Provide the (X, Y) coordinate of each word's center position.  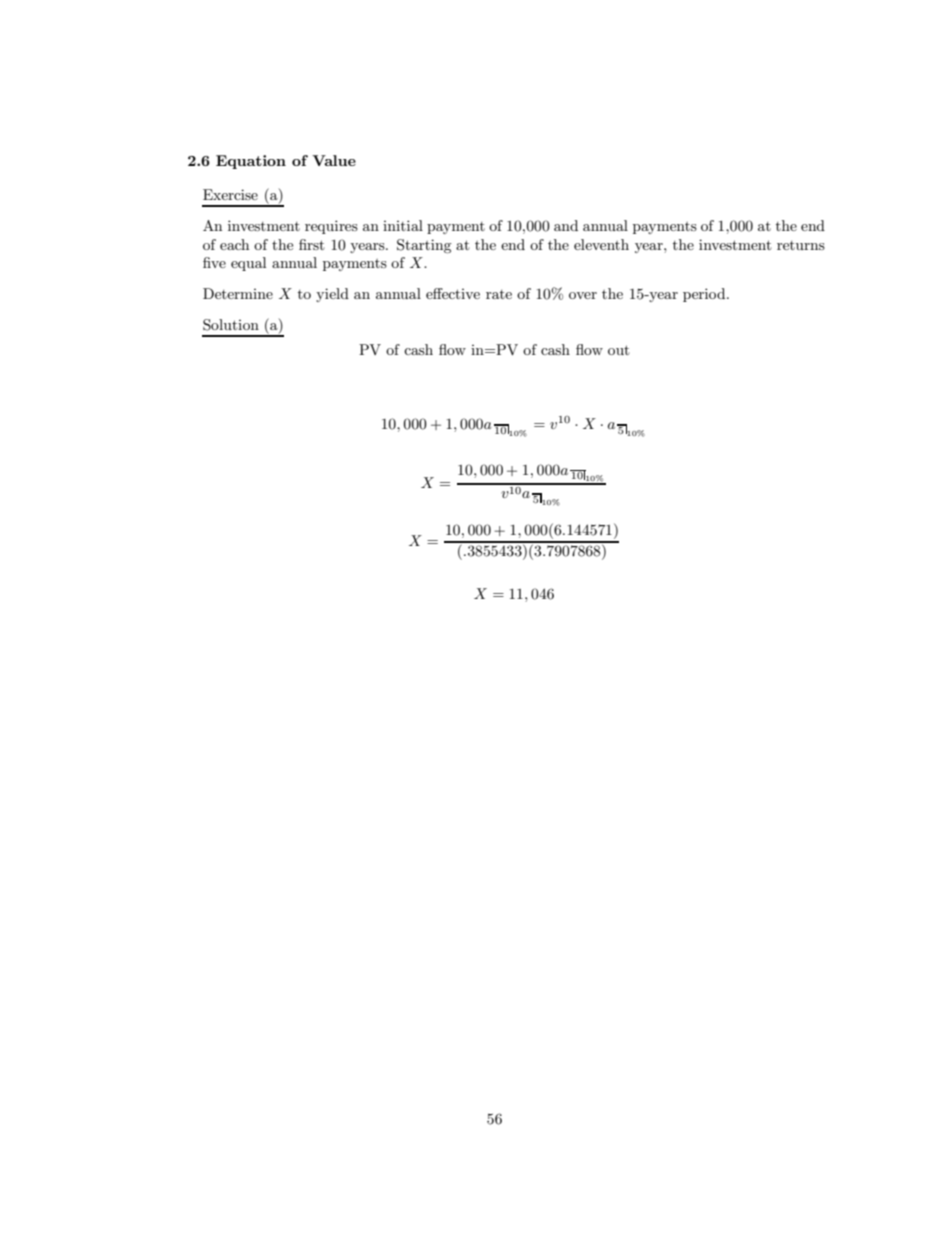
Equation (251, 162)
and (566, 225)
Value (334, 160)
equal (248, 264)
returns (801, 245)
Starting (424, 246)
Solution (231, 325)
